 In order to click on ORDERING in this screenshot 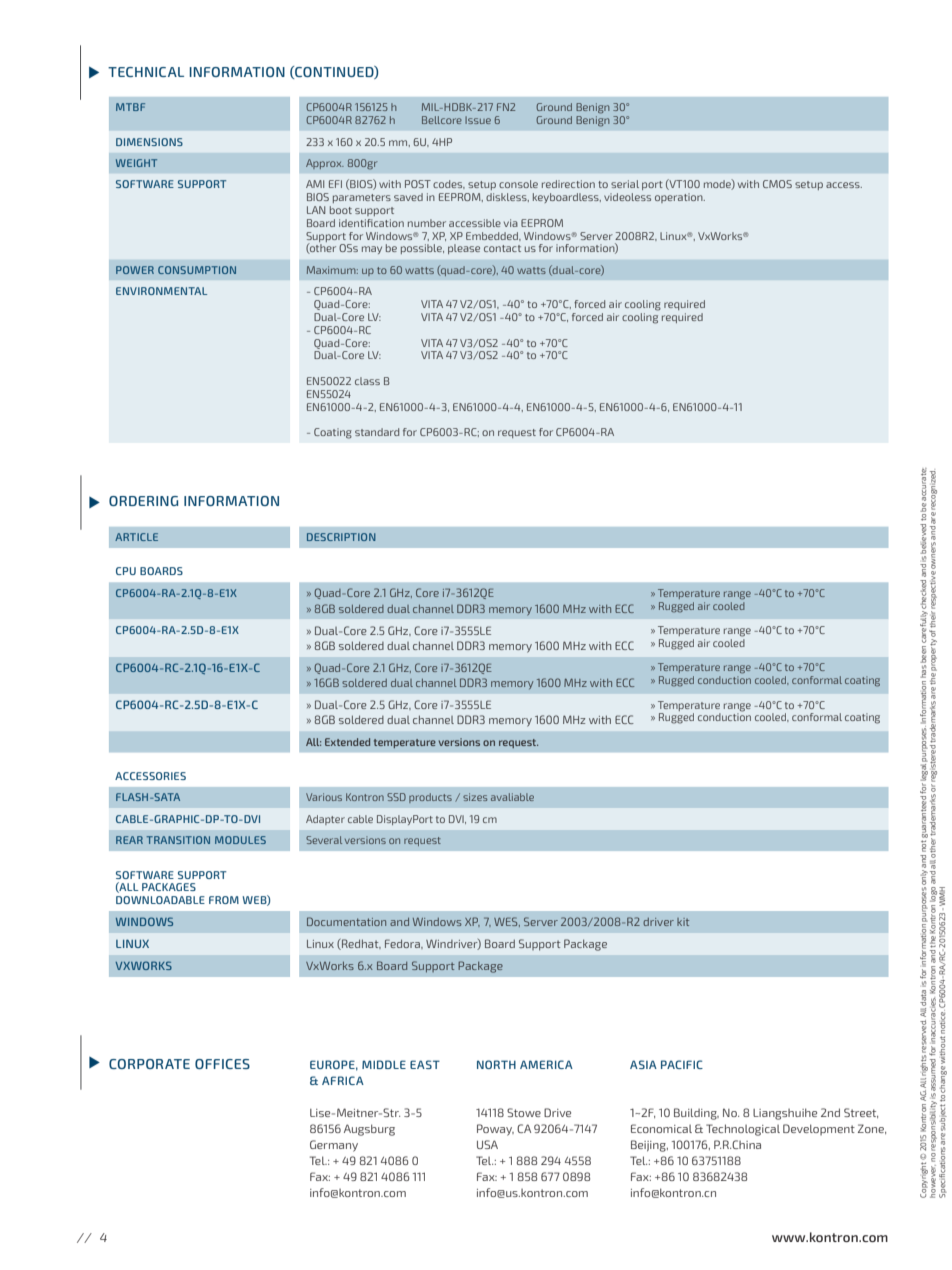, I will do `click(143, 501)`.
